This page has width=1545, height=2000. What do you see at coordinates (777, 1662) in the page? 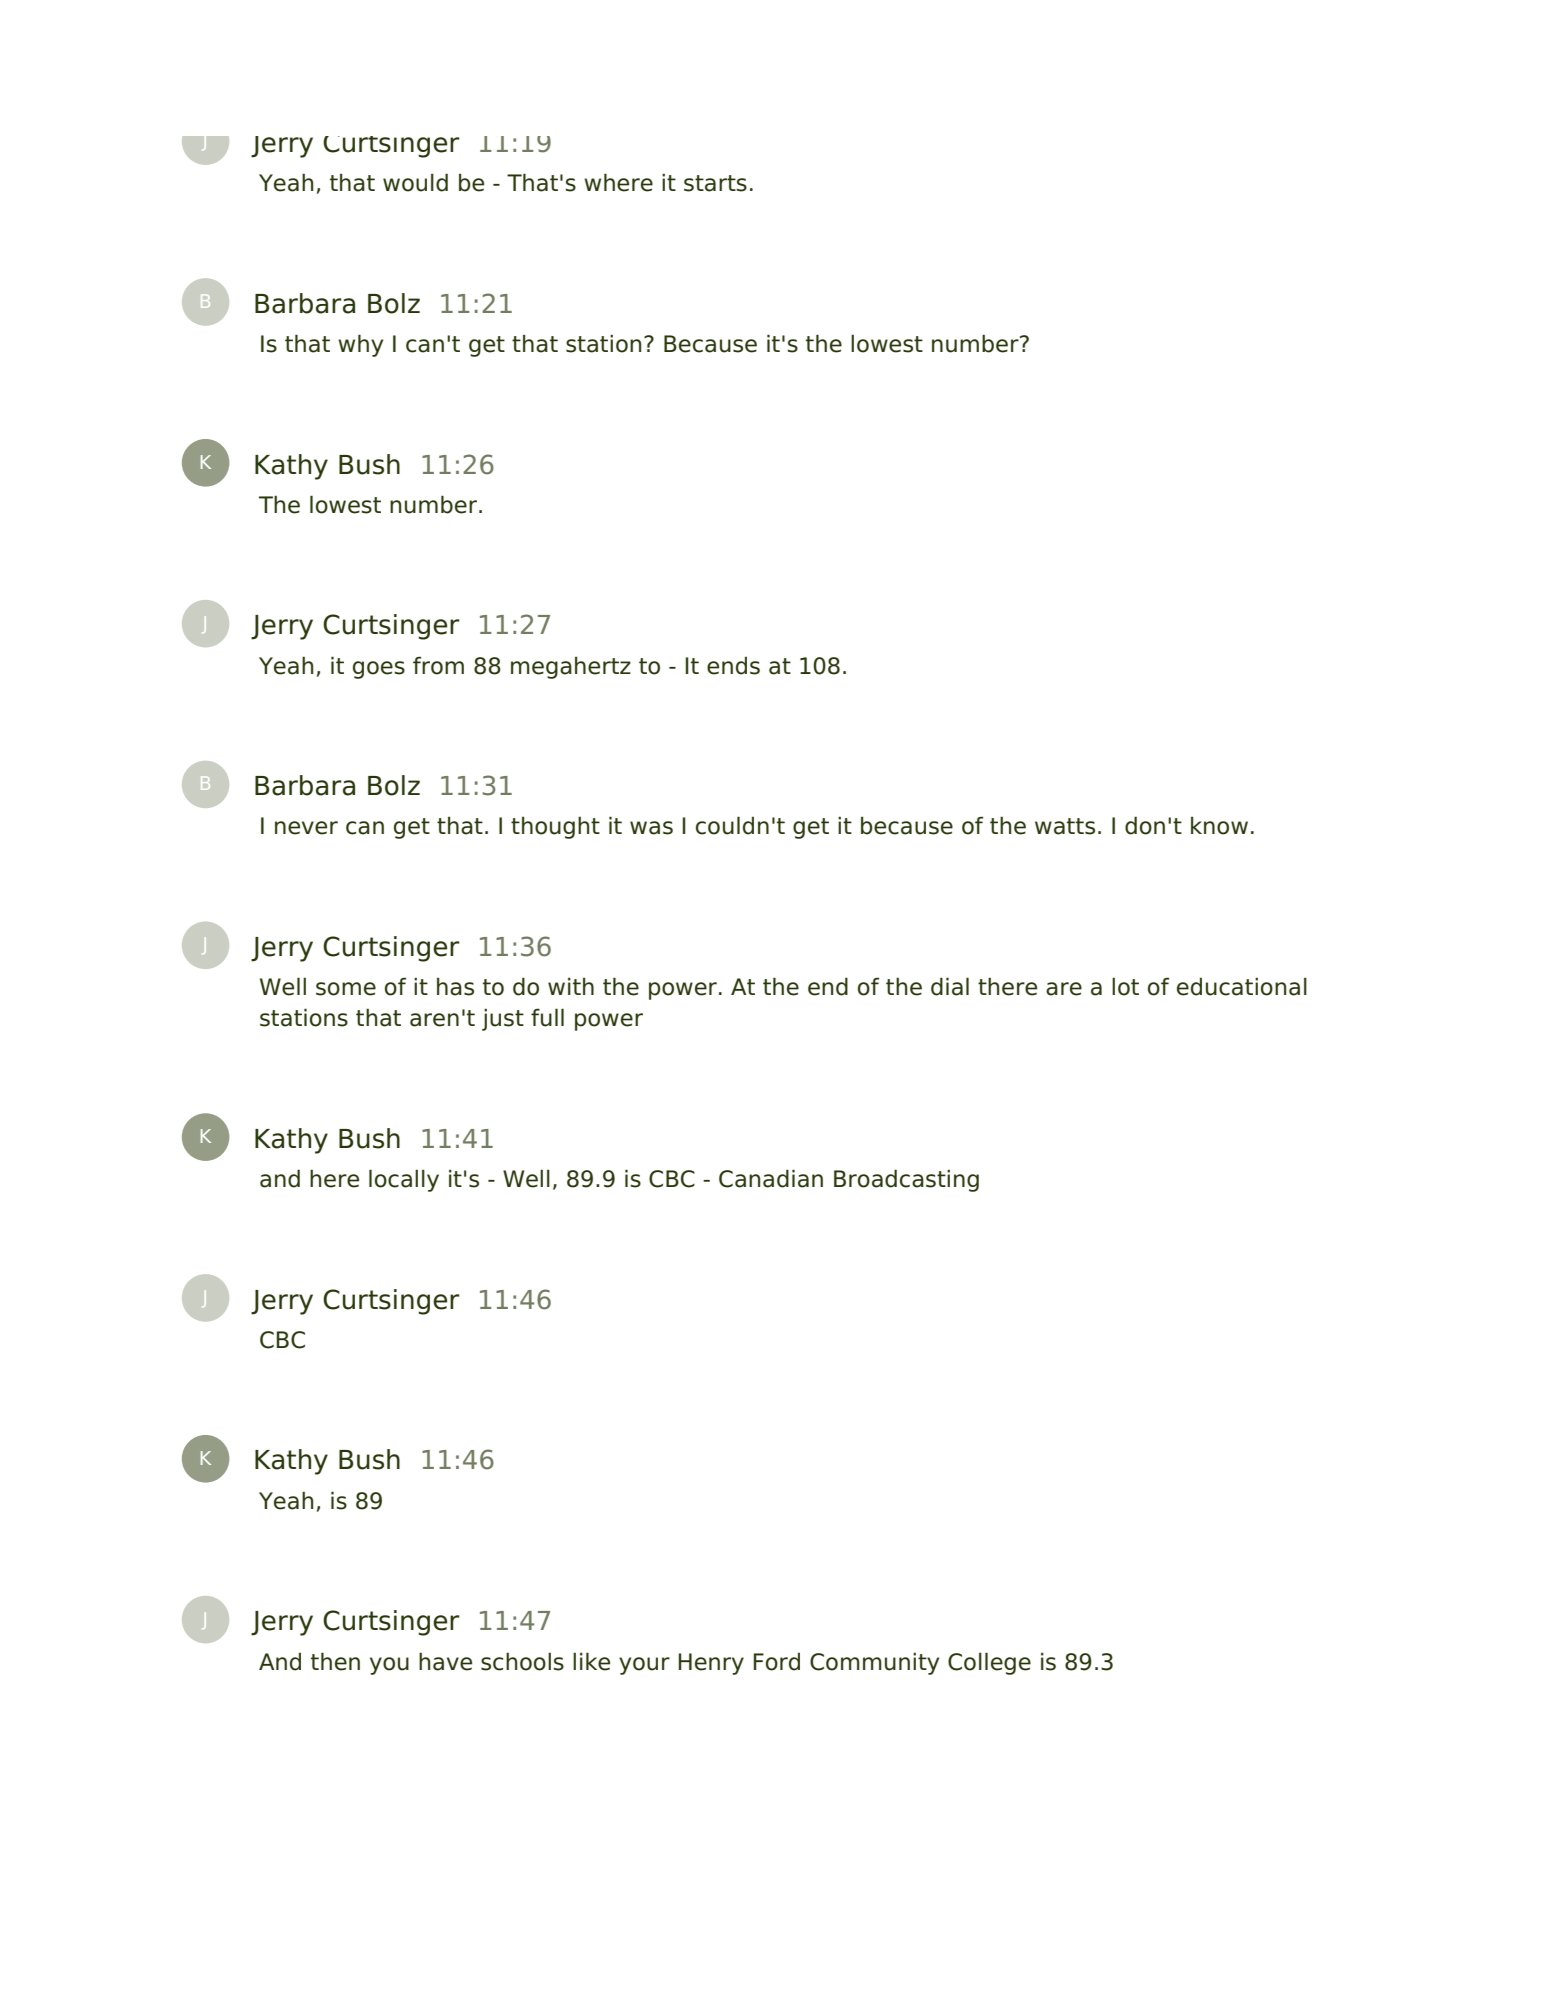
I see `Ford` at bounding box center [777, 1662].
